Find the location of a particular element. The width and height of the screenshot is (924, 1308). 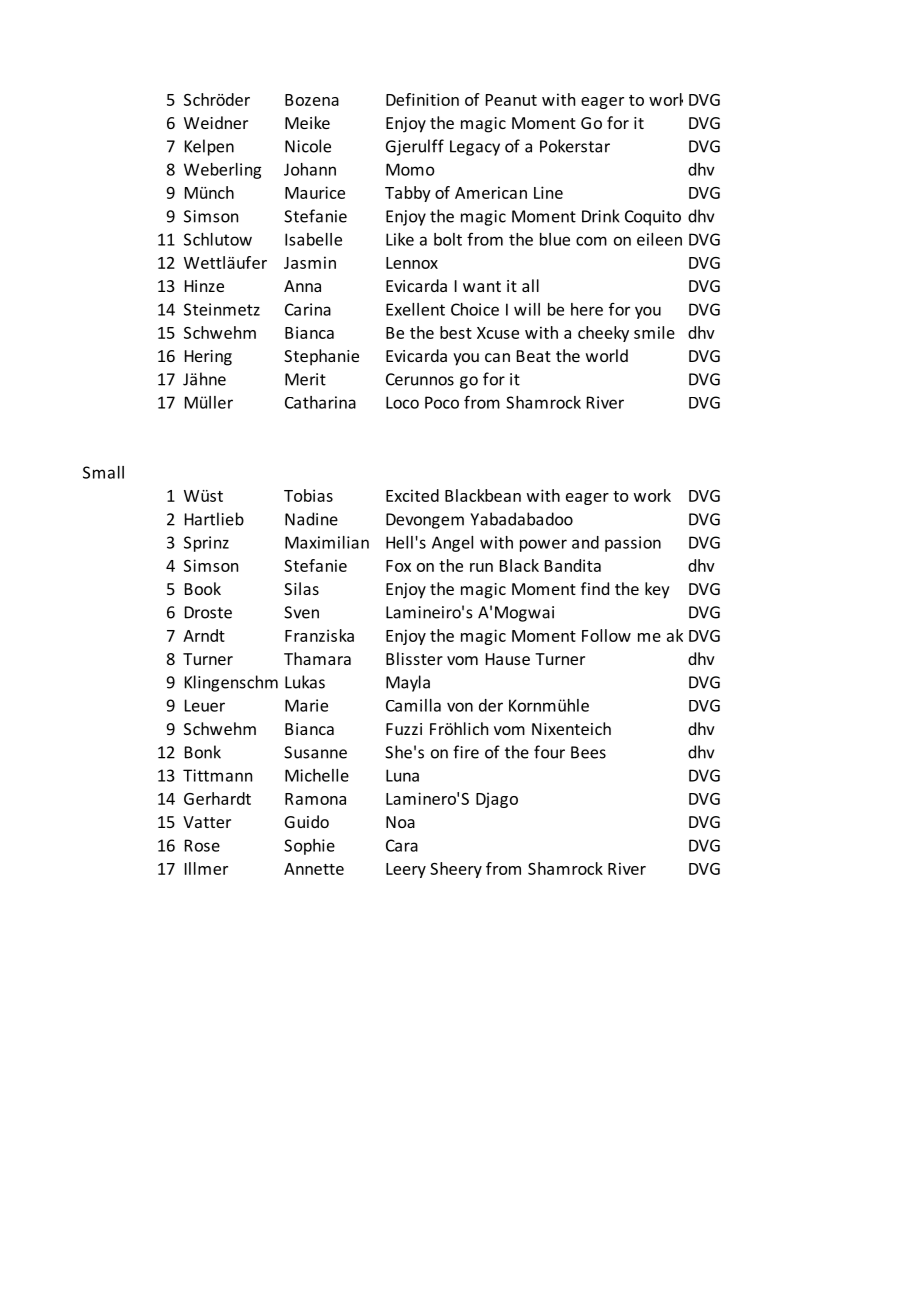

Book is located at coordinates (203, 588).
